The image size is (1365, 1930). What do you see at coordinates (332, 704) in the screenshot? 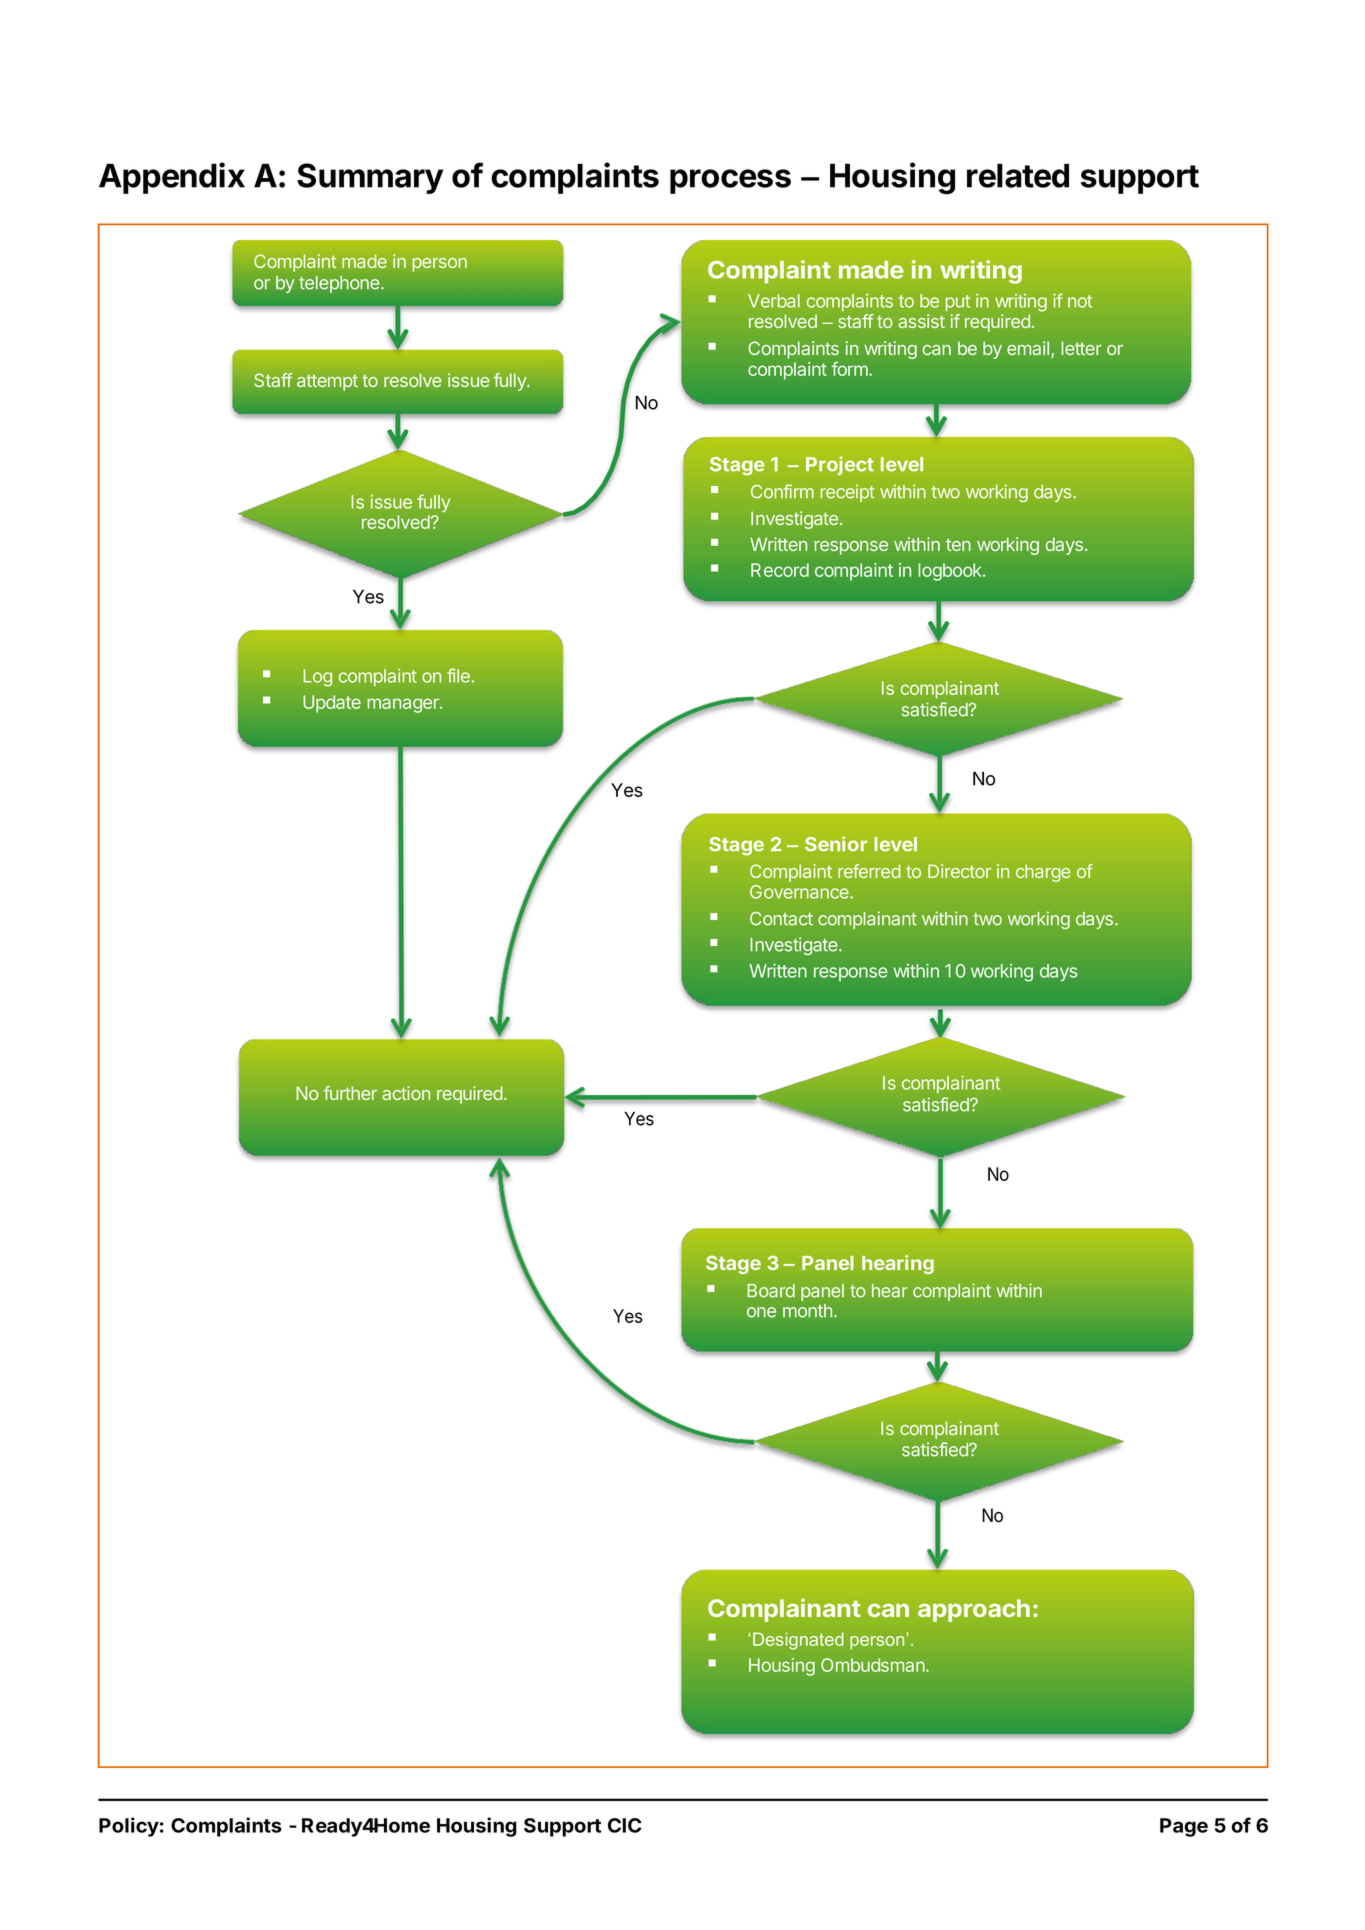
I see `Update` at bounding box center [332, 704].
